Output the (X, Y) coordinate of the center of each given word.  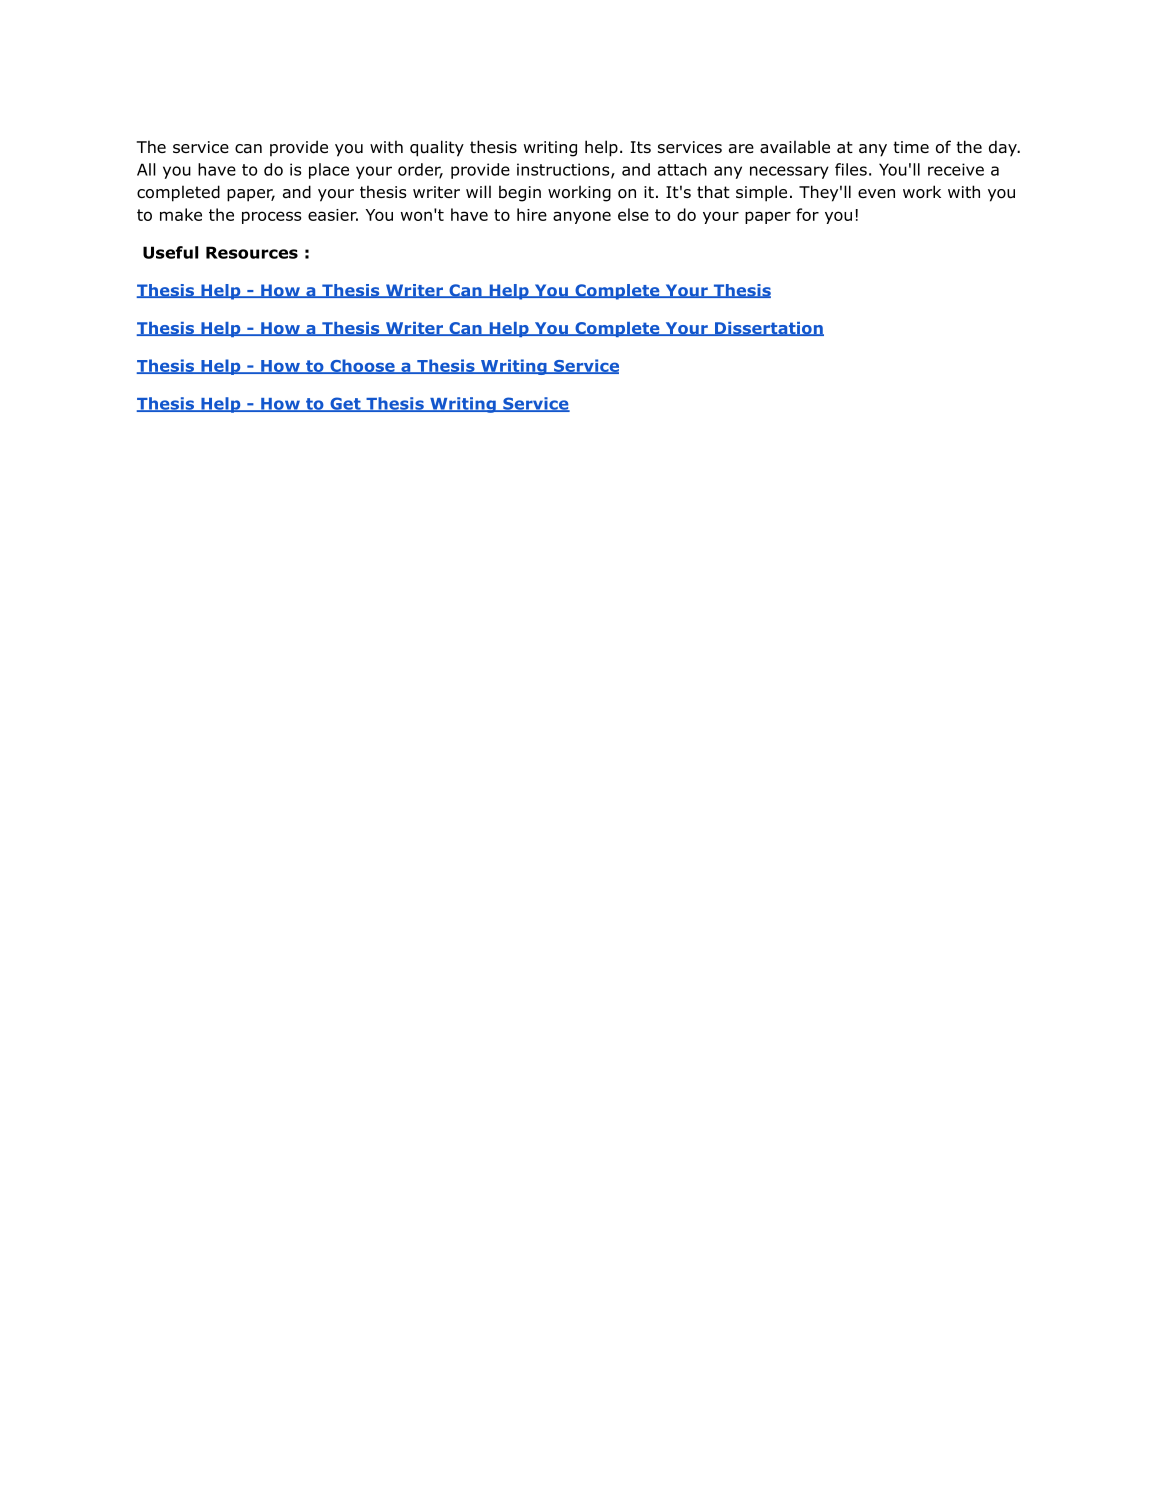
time (911, 147)
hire (532, 214)
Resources (252, 252)
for (807, 214)
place (329, 171)
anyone (582, 217)
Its (641, 147)
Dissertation (768, 329)
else (633, 214)
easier (333, 215)
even (876, 193)
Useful (170, 252)
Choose (362, 366)
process (271, 217)
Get (345, 404)
